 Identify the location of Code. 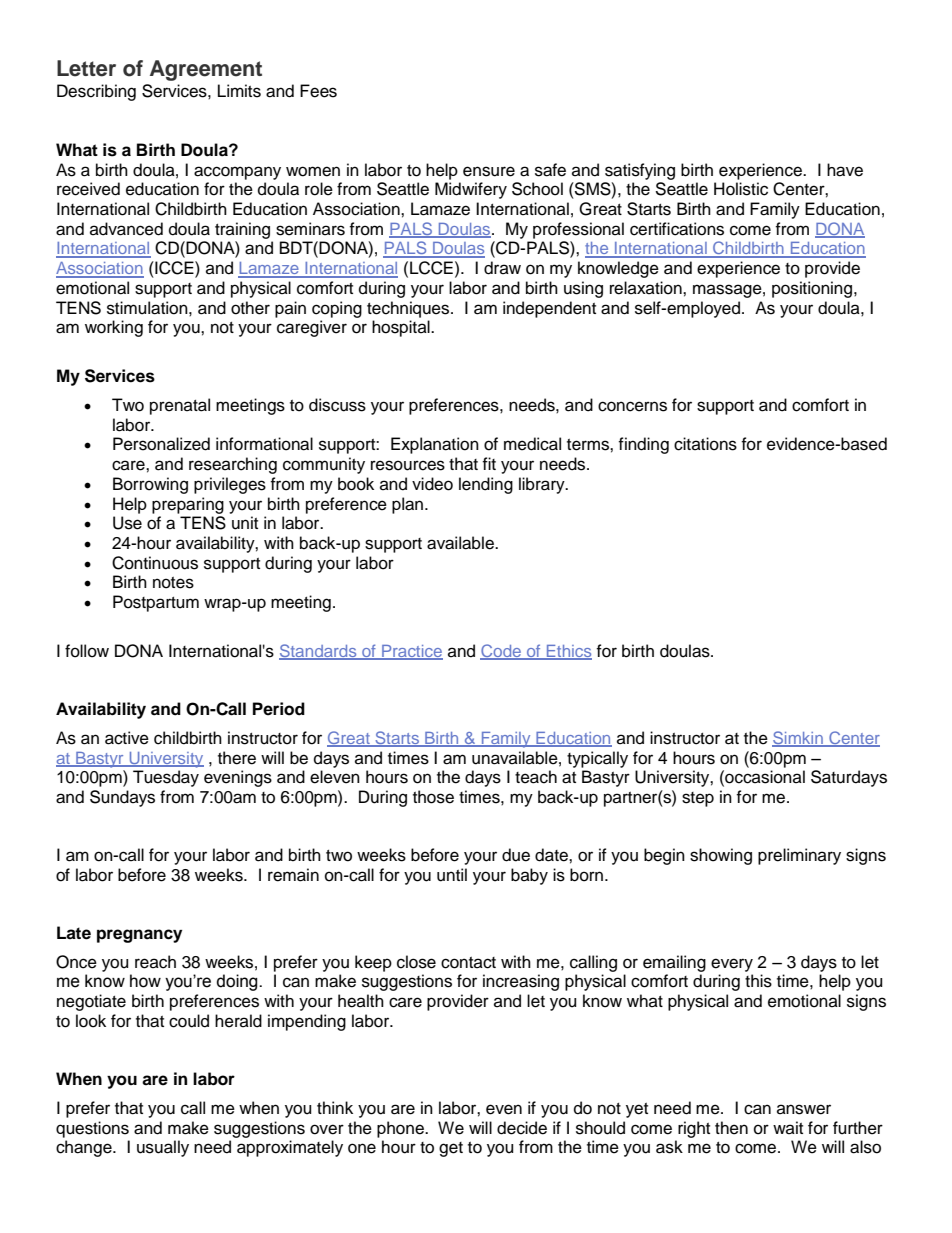
(502, 652).
